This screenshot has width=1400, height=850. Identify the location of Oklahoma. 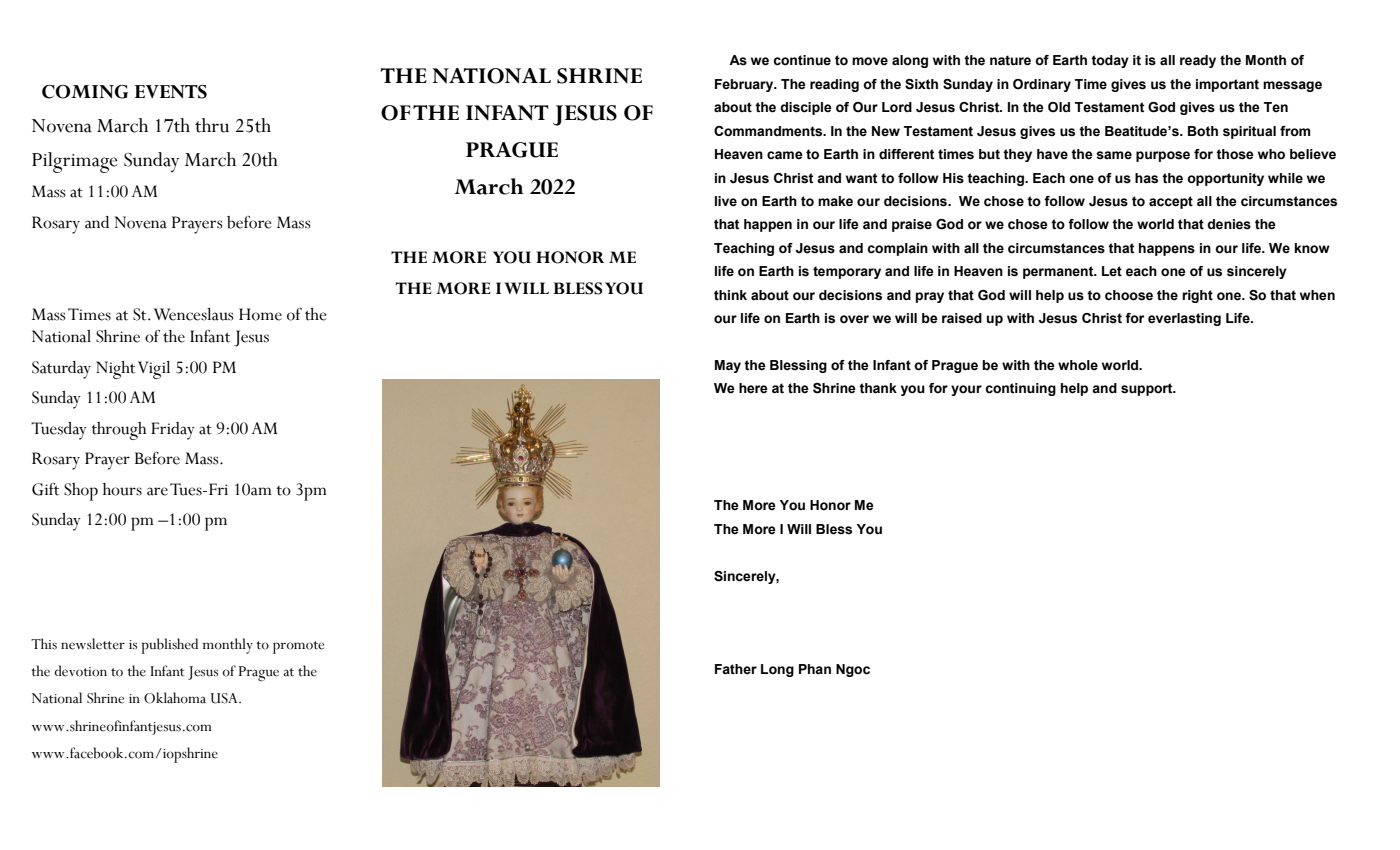
(175, 698).
